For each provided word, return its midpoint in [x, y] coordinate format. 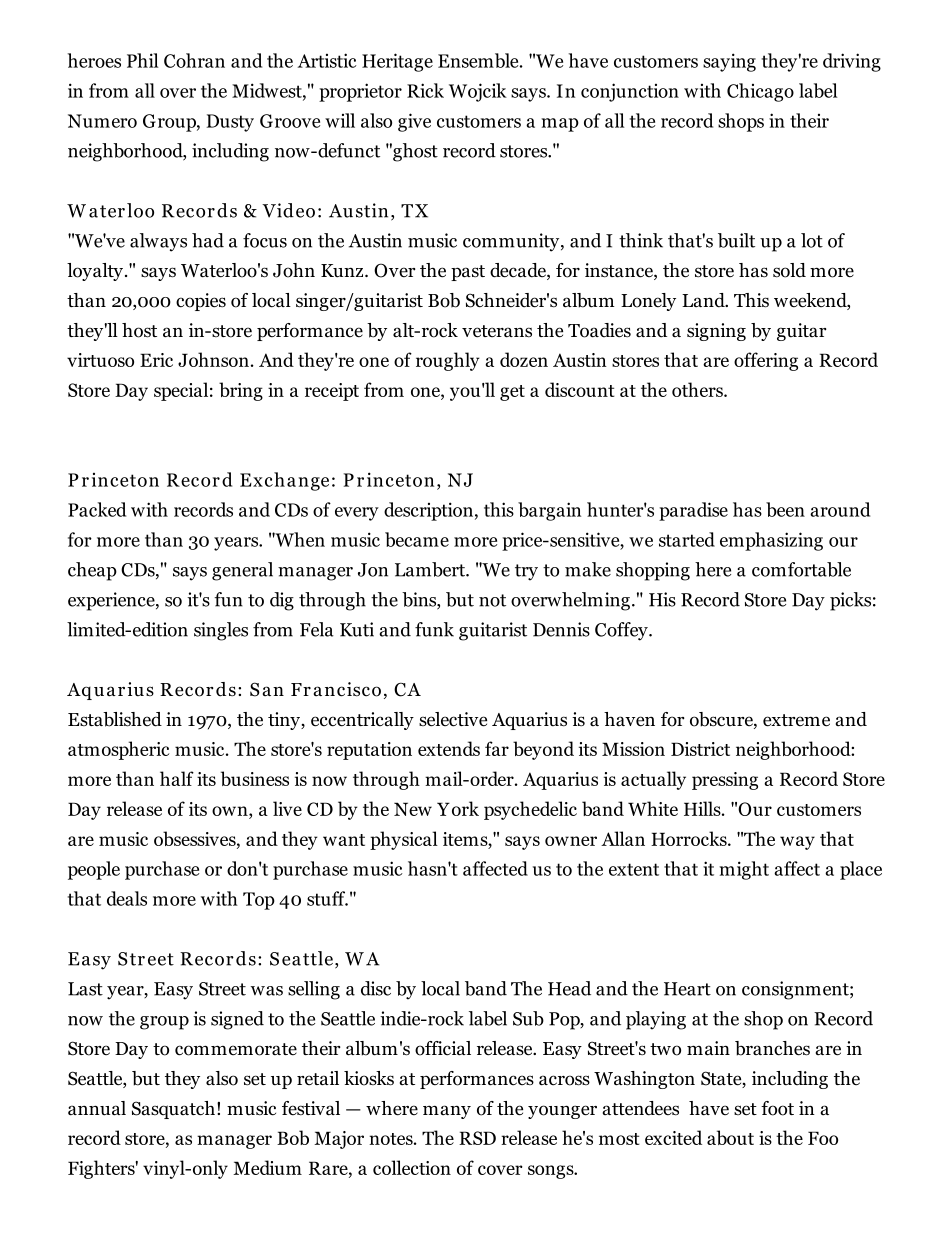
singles [221, 631]
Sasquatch [173, 1110]
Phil [142, 60]
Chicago [760, 92]
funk [434, 629]
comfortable [801, 569]
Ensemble [479, 60]
